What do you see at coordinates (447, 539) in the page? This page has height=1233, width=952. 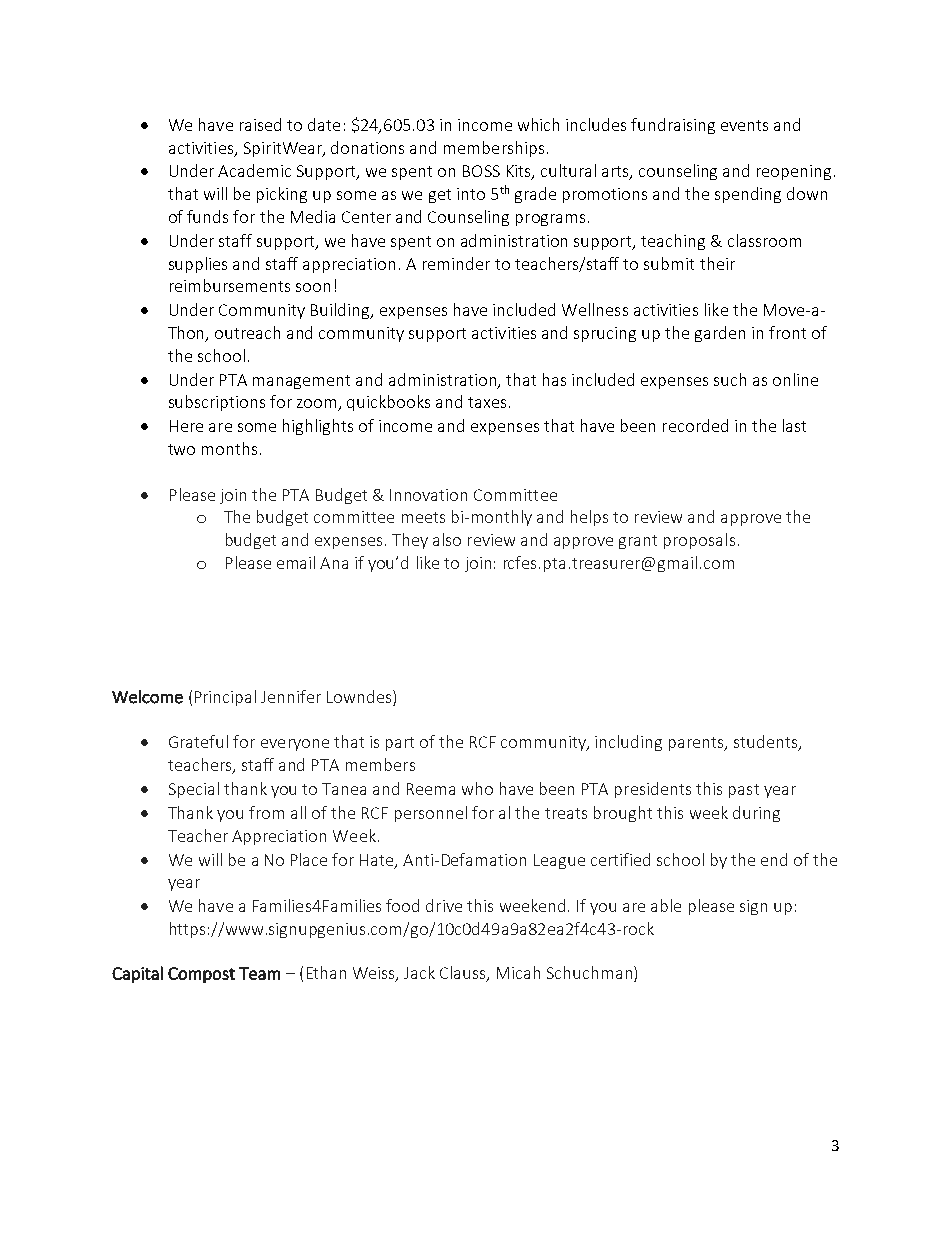 I see `also` at bounding box center [447, 539].
